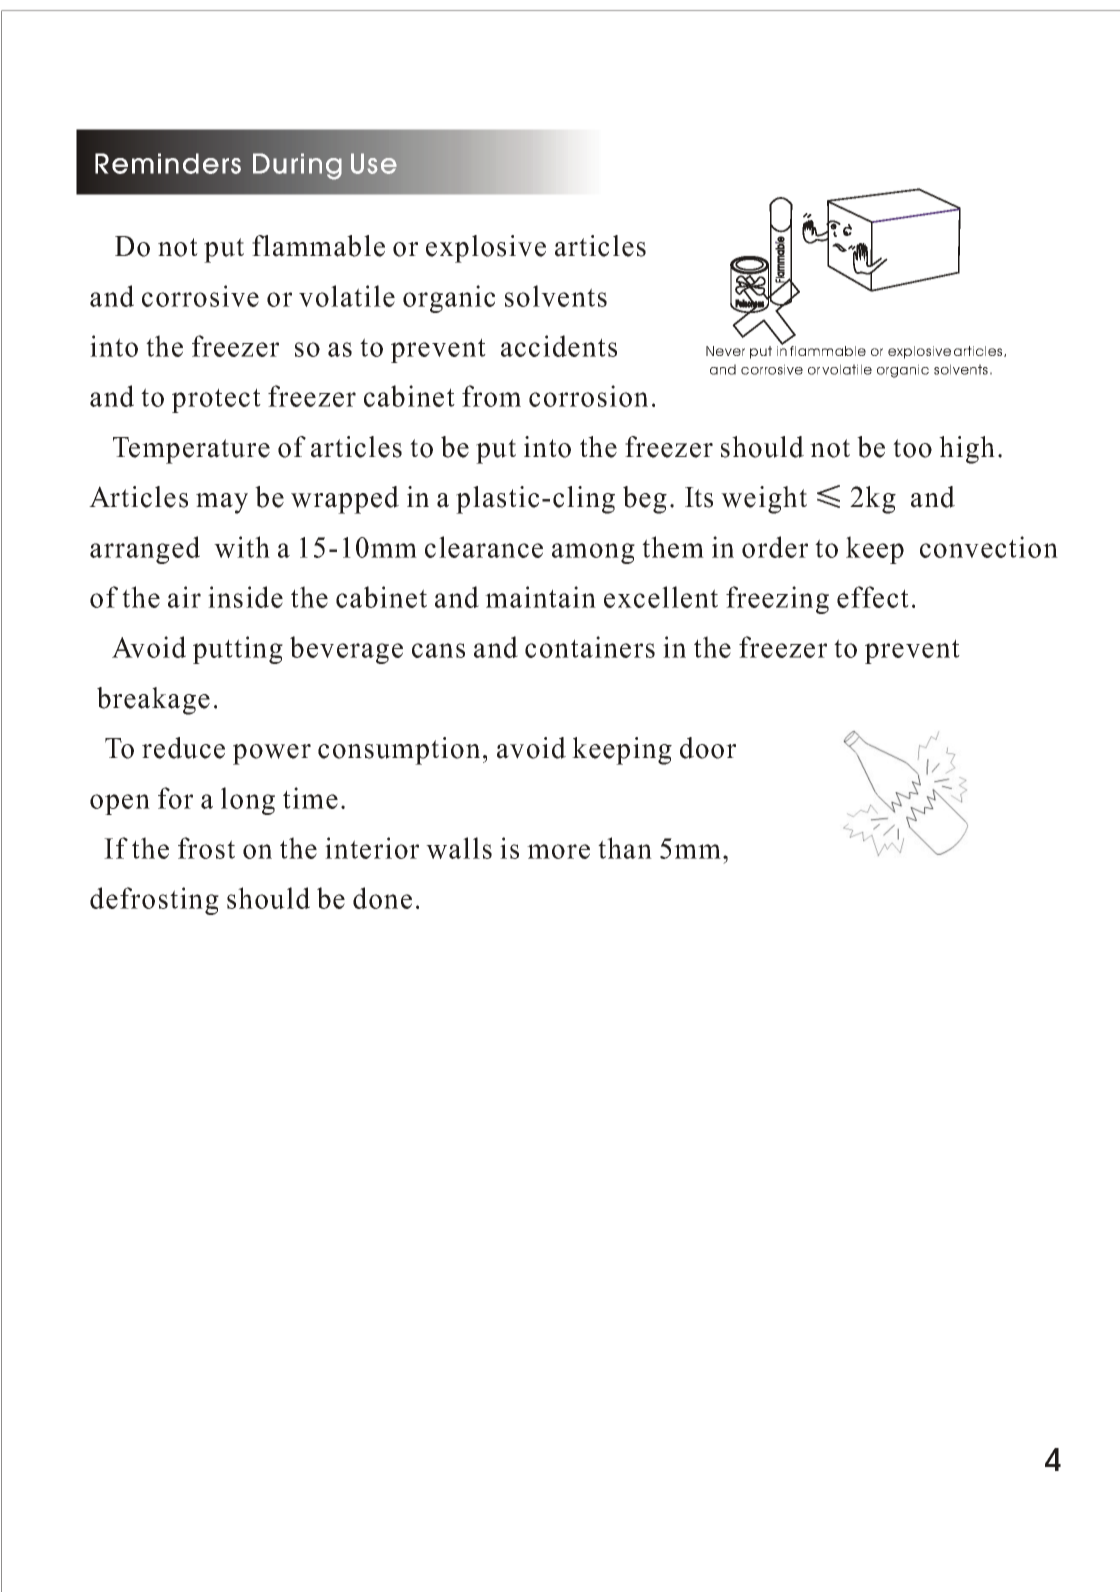 This screenshot has width=1120, height=1592. Describe the element at coordinates (558, 851) in the screenshot. I see `more` at that location.
